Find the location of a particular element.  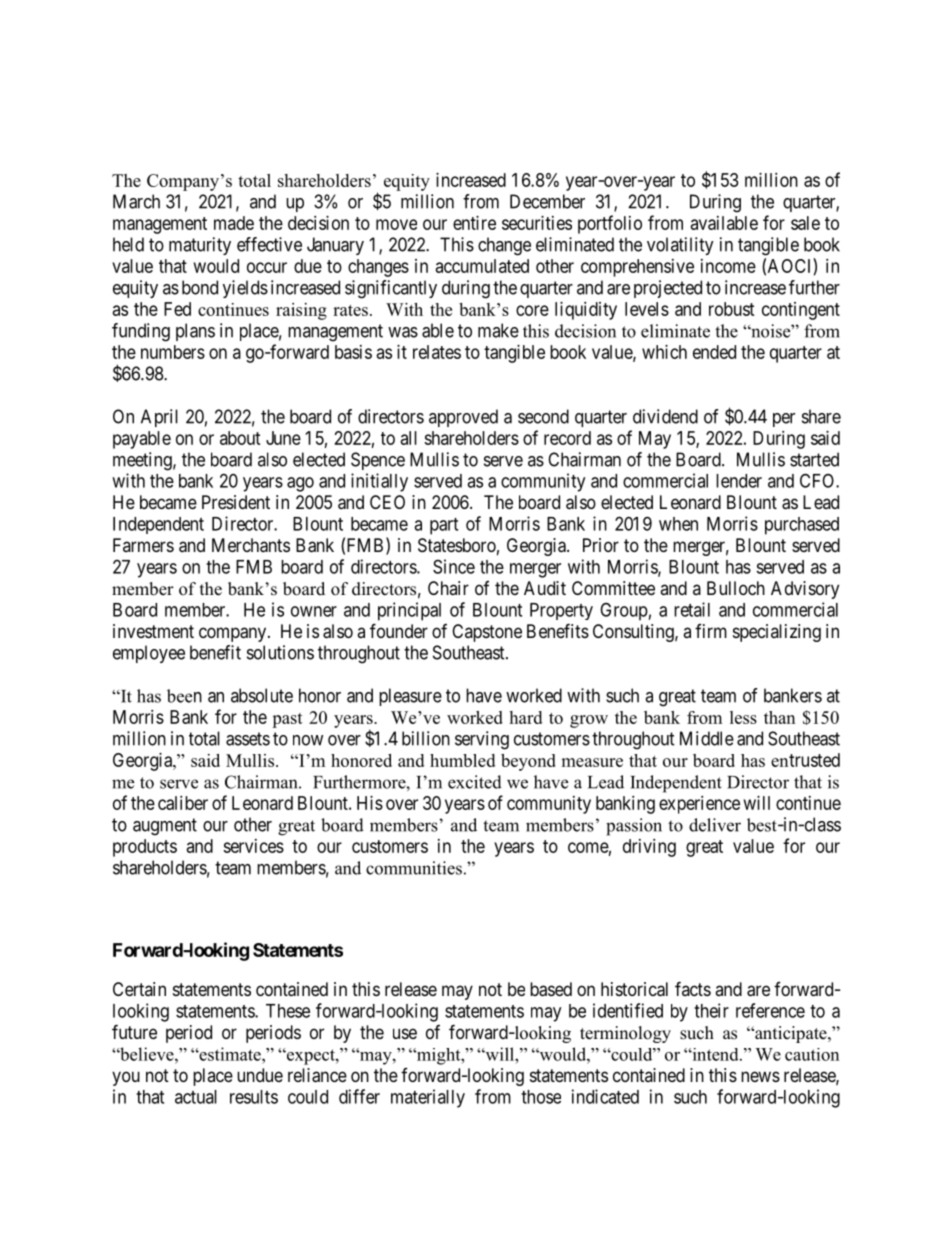

entire is located at coordinates (474, 223).
